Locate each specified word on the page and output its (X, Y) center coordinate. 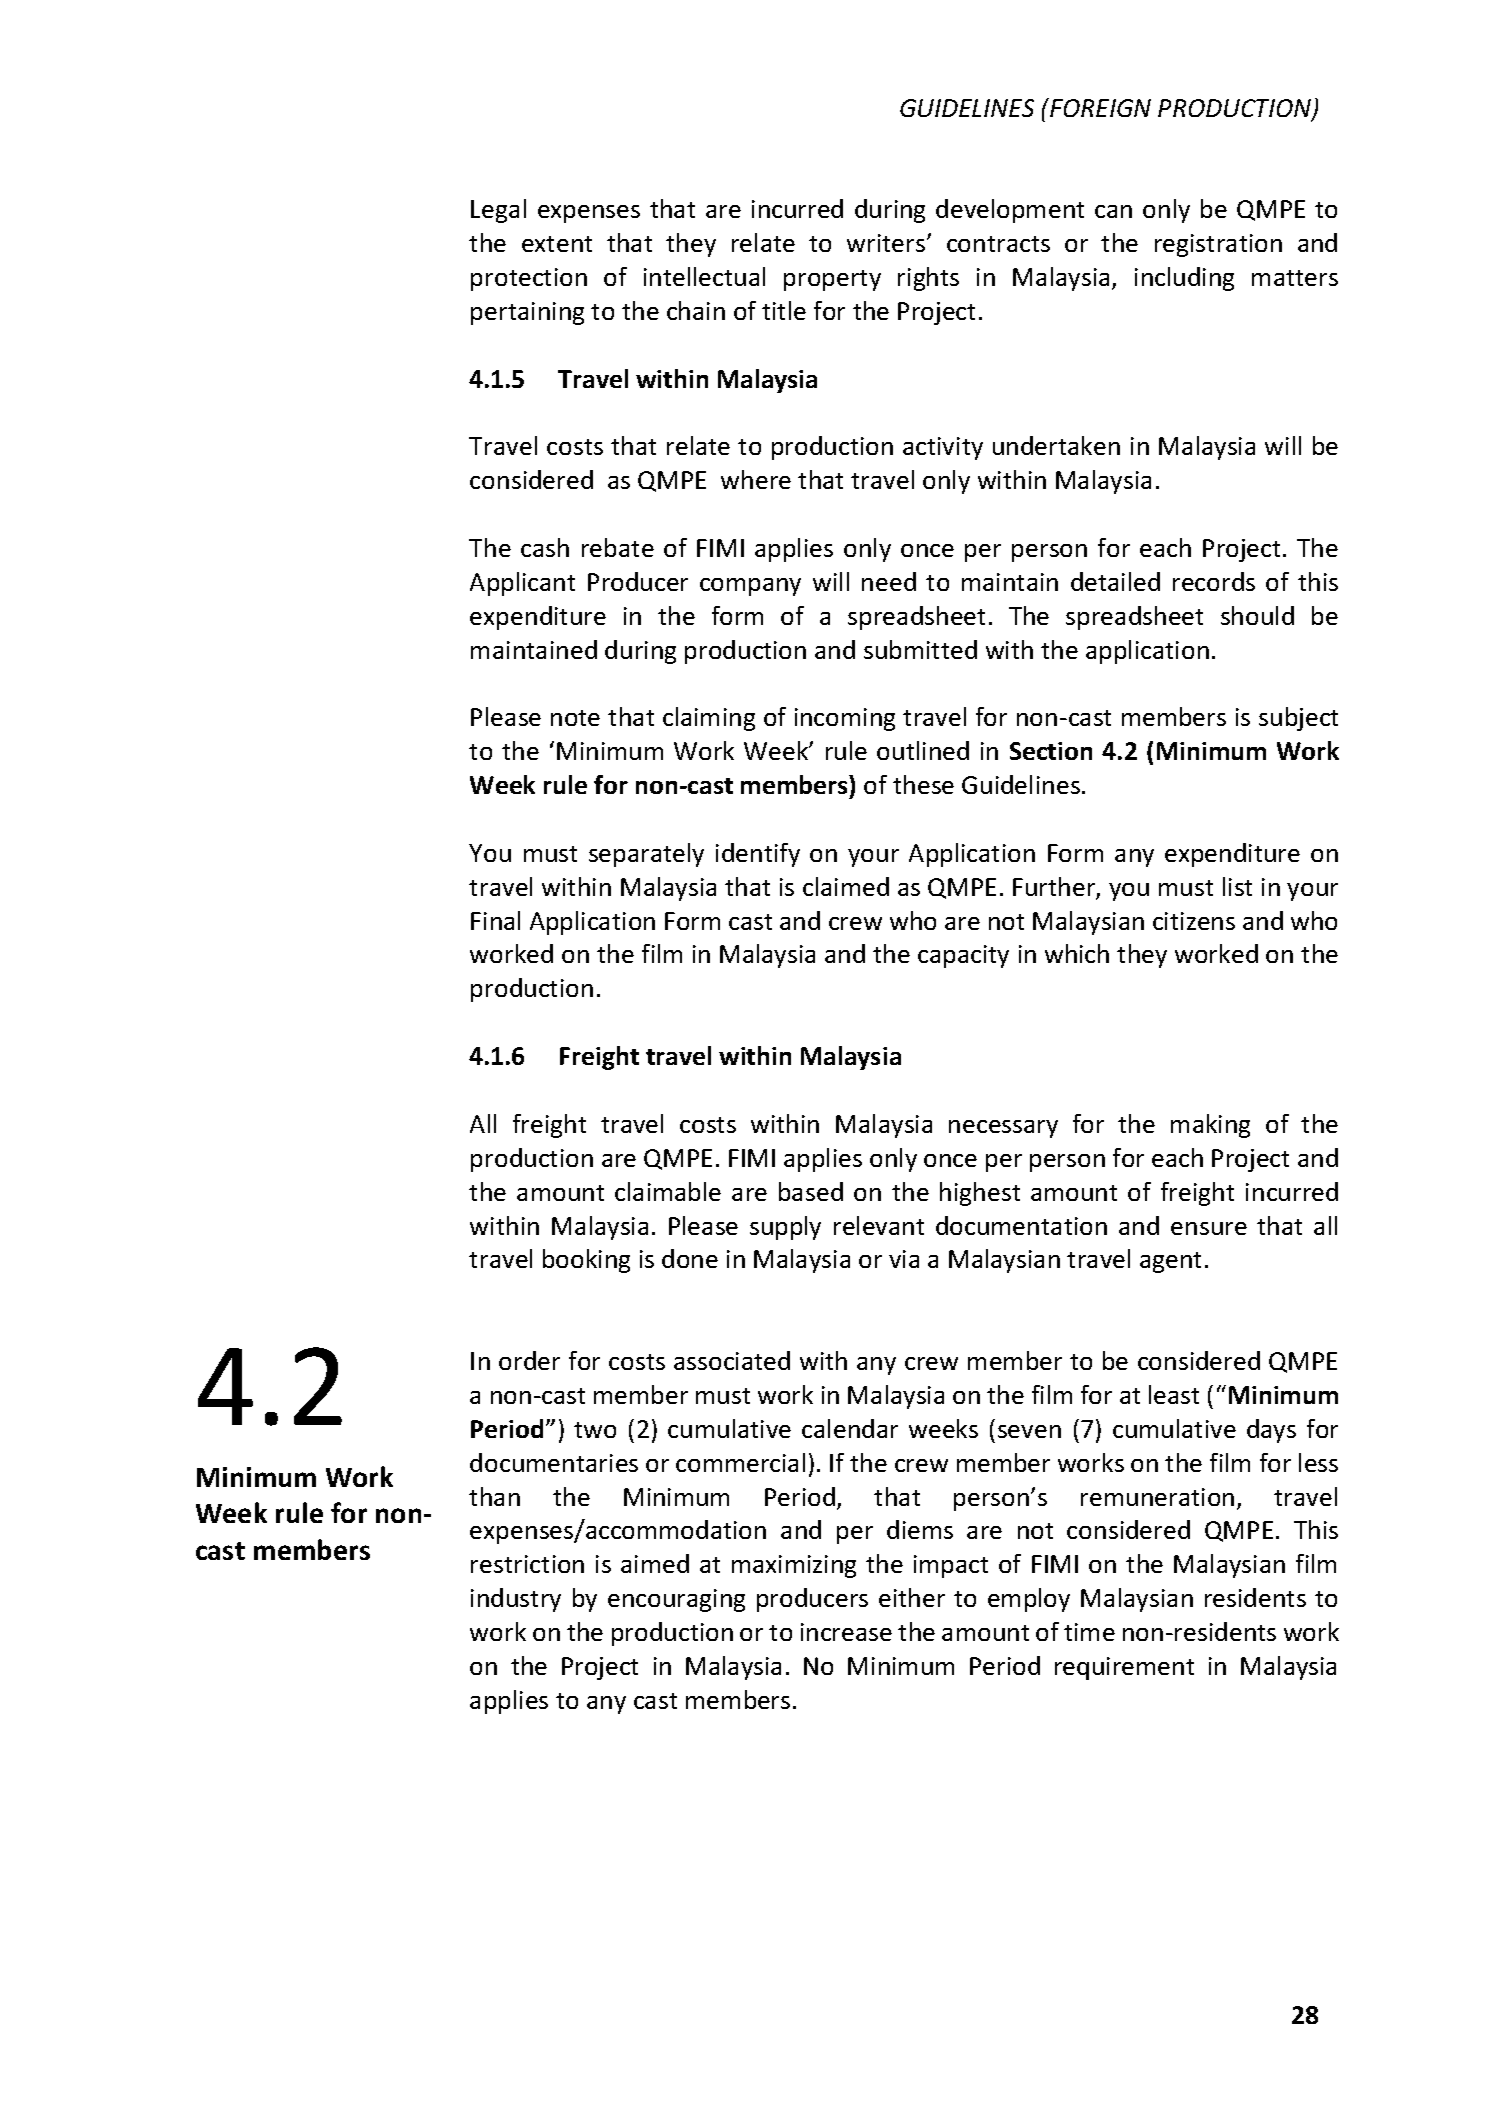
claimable (668, 1191)
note (575, 718)
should (1257, 615)
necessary (1003, 1129)
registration (1218, 245)
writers (887, 243)
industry (516, 1600)
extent (557, 244)
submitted (920, 649)
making (1210, 1126)
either (912, 1597)
